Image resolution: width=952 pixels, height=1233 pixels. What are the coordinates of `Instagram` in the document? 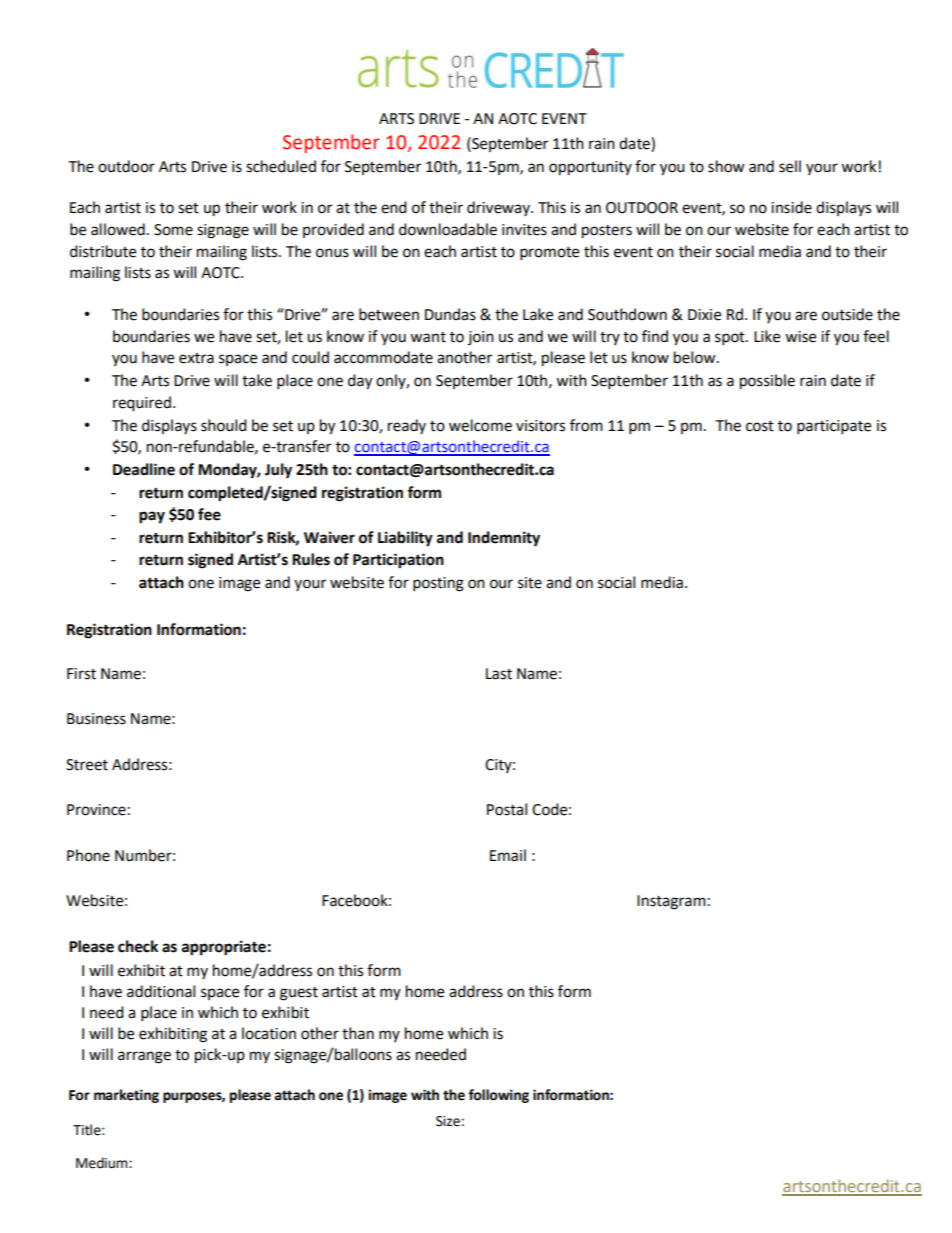 It's located at (671, 902).
